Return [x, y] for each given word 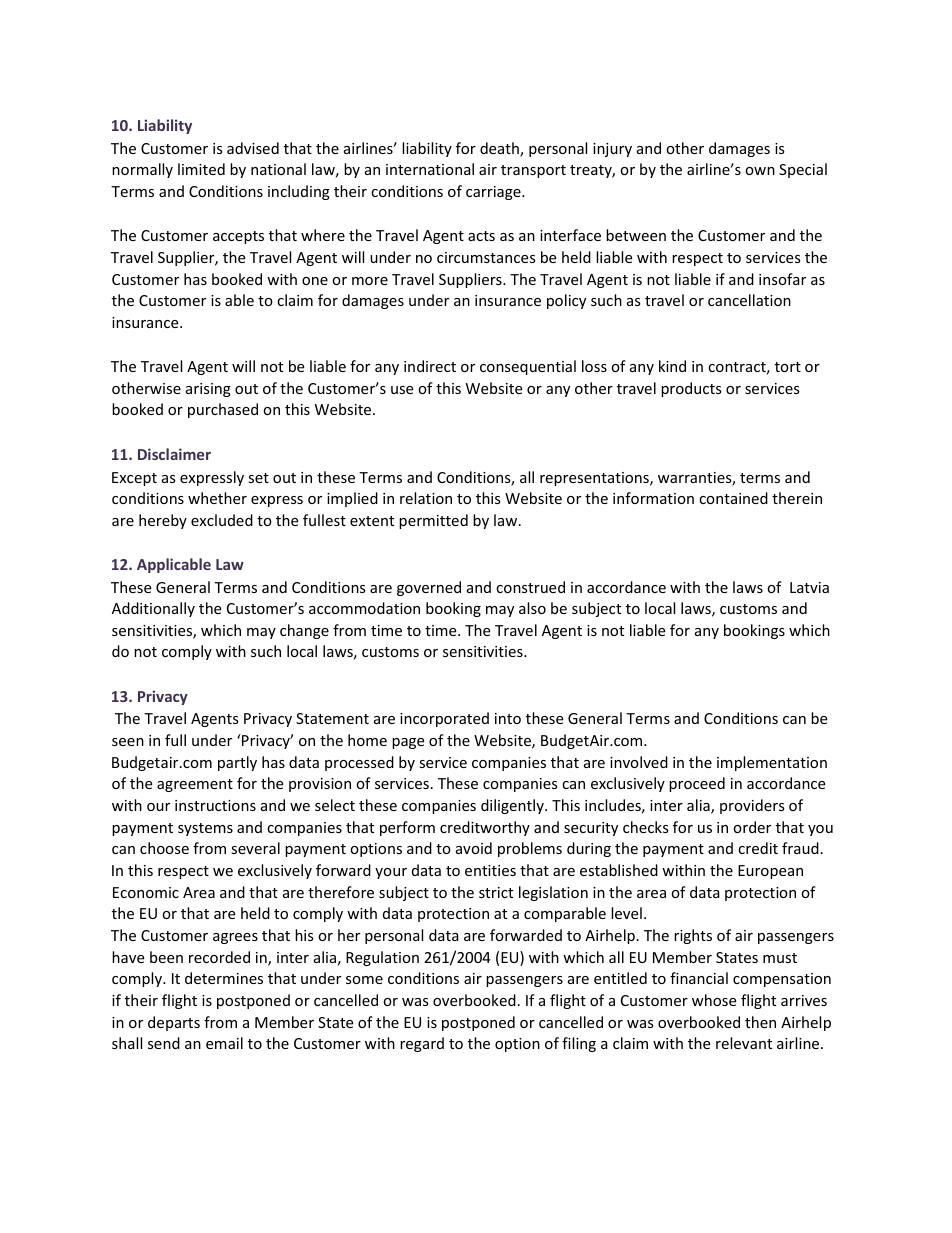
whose [714, 1000]
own [760, 171]
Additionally [153, 609]
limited [201, 169]
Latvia [809, 587]
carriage [494, 193]
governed [429, 588]
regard [422, 1044]
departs [174, 1023]
